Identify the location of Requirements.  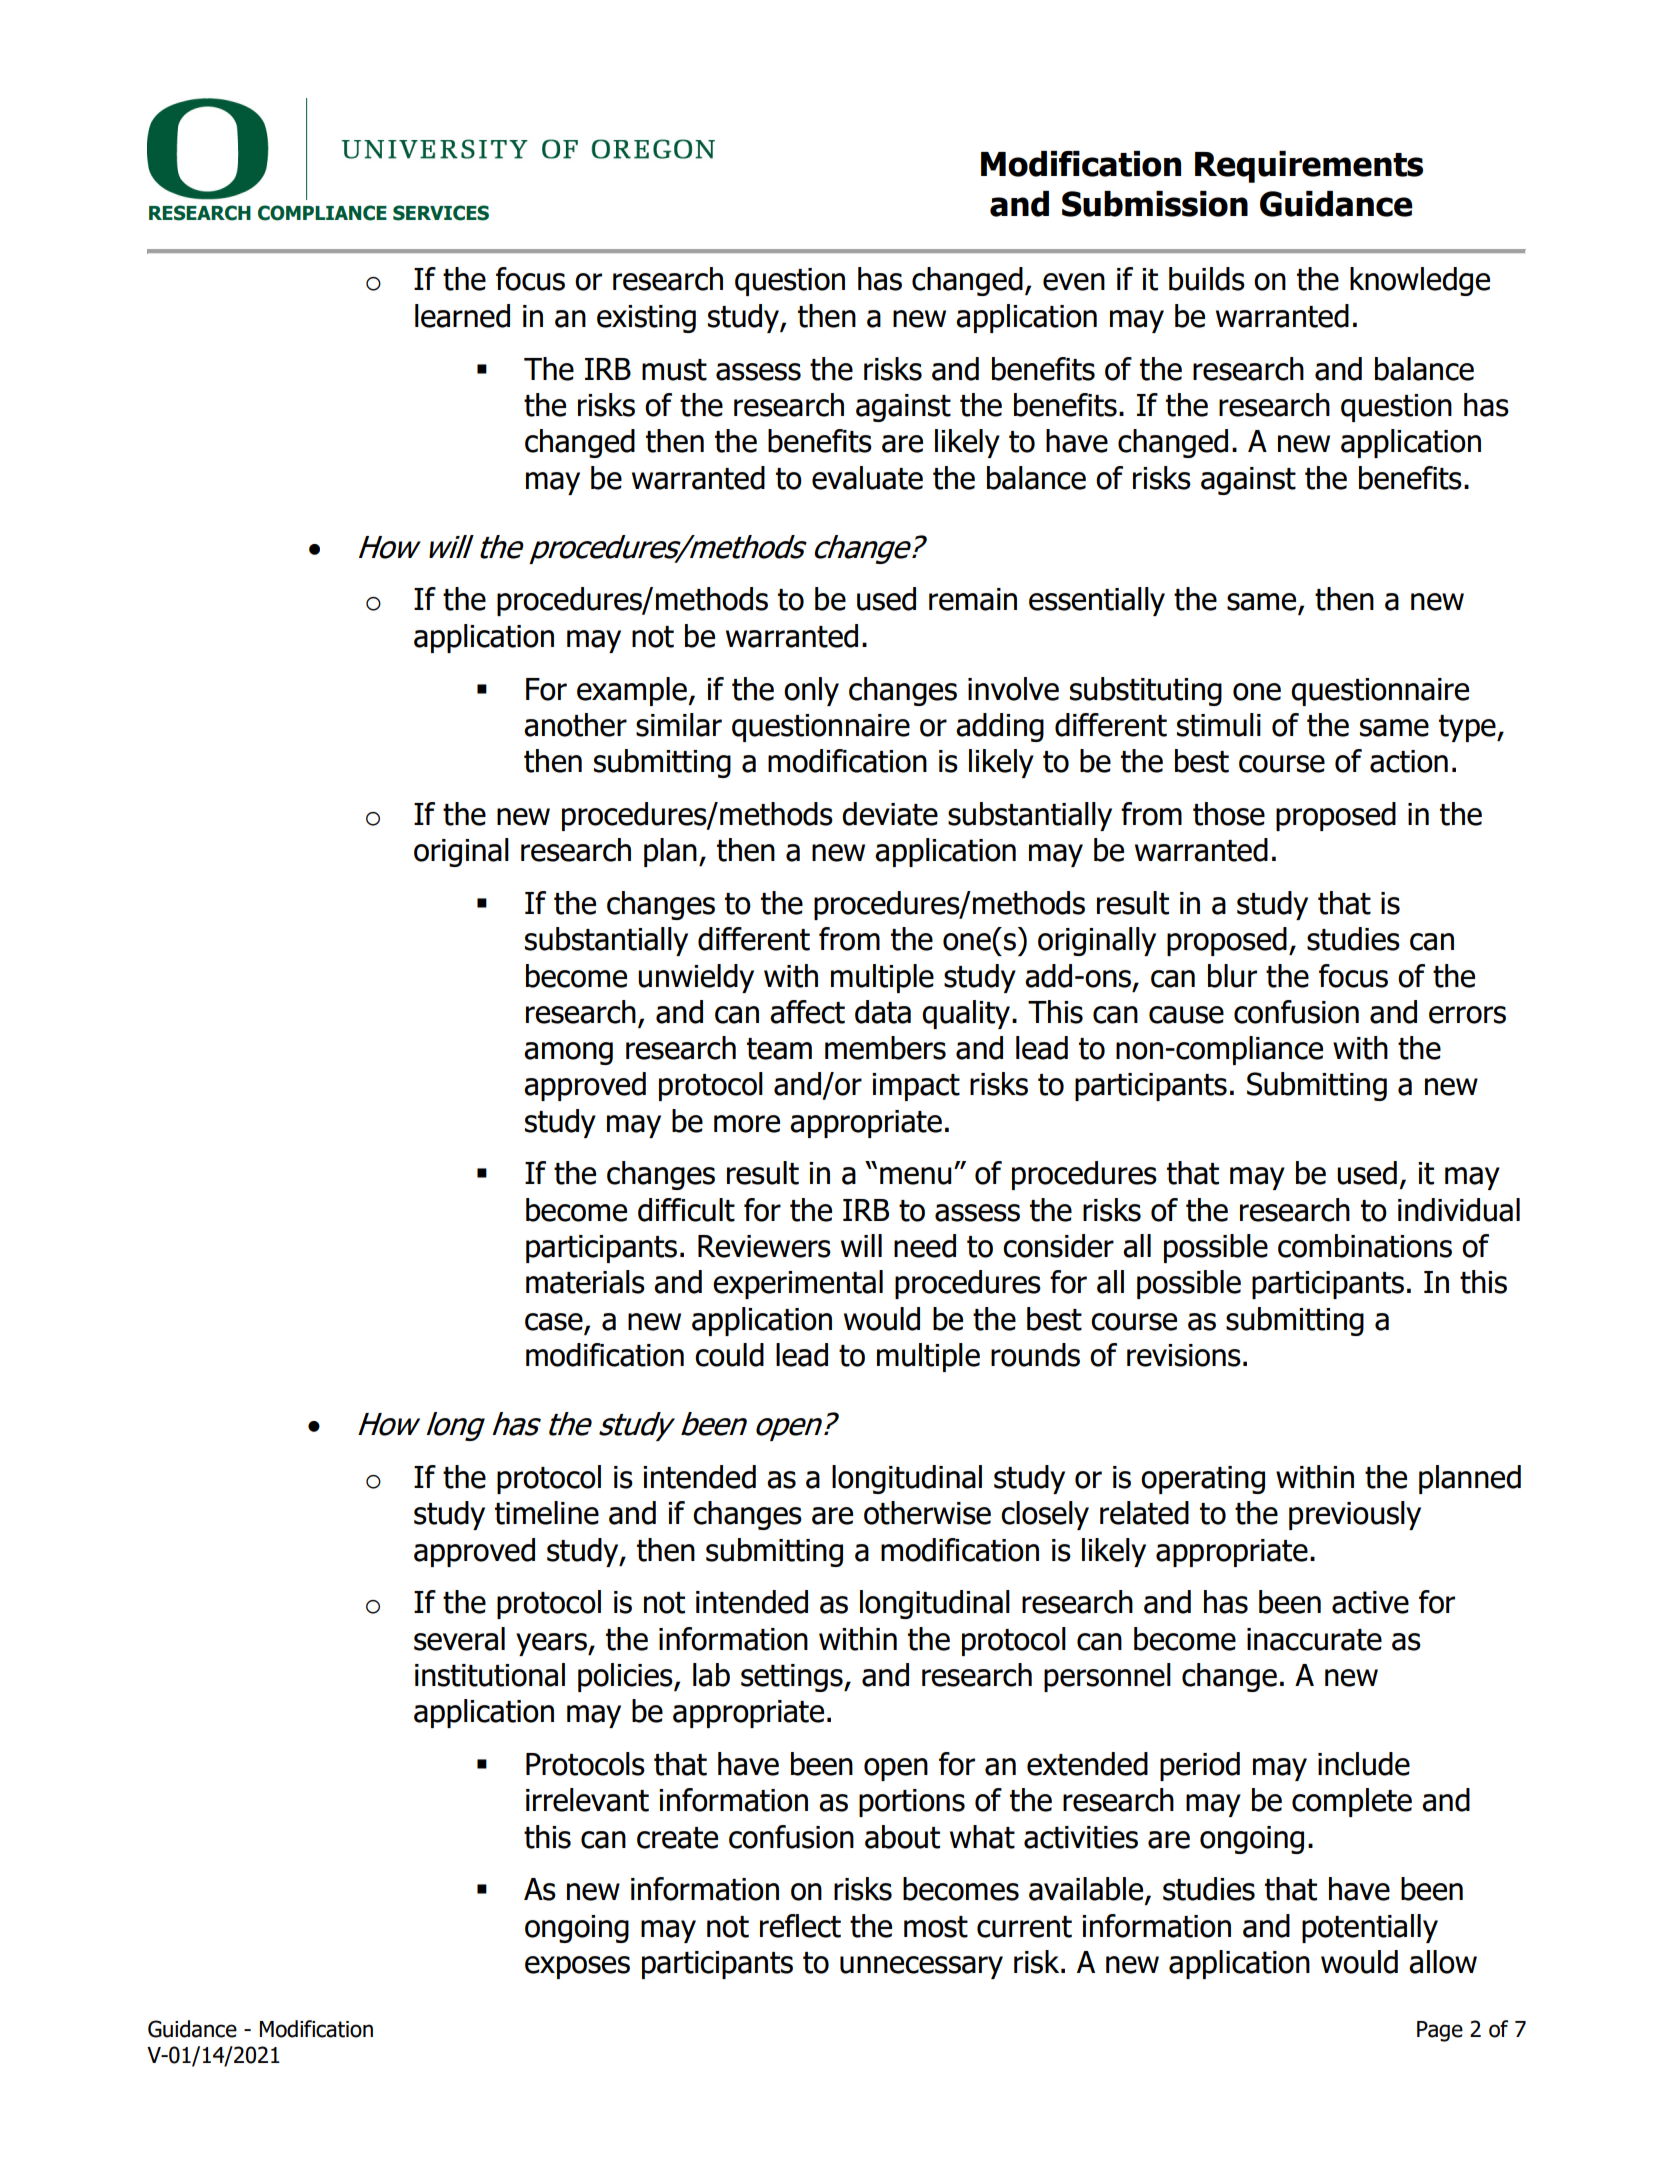
(1309, 167).
